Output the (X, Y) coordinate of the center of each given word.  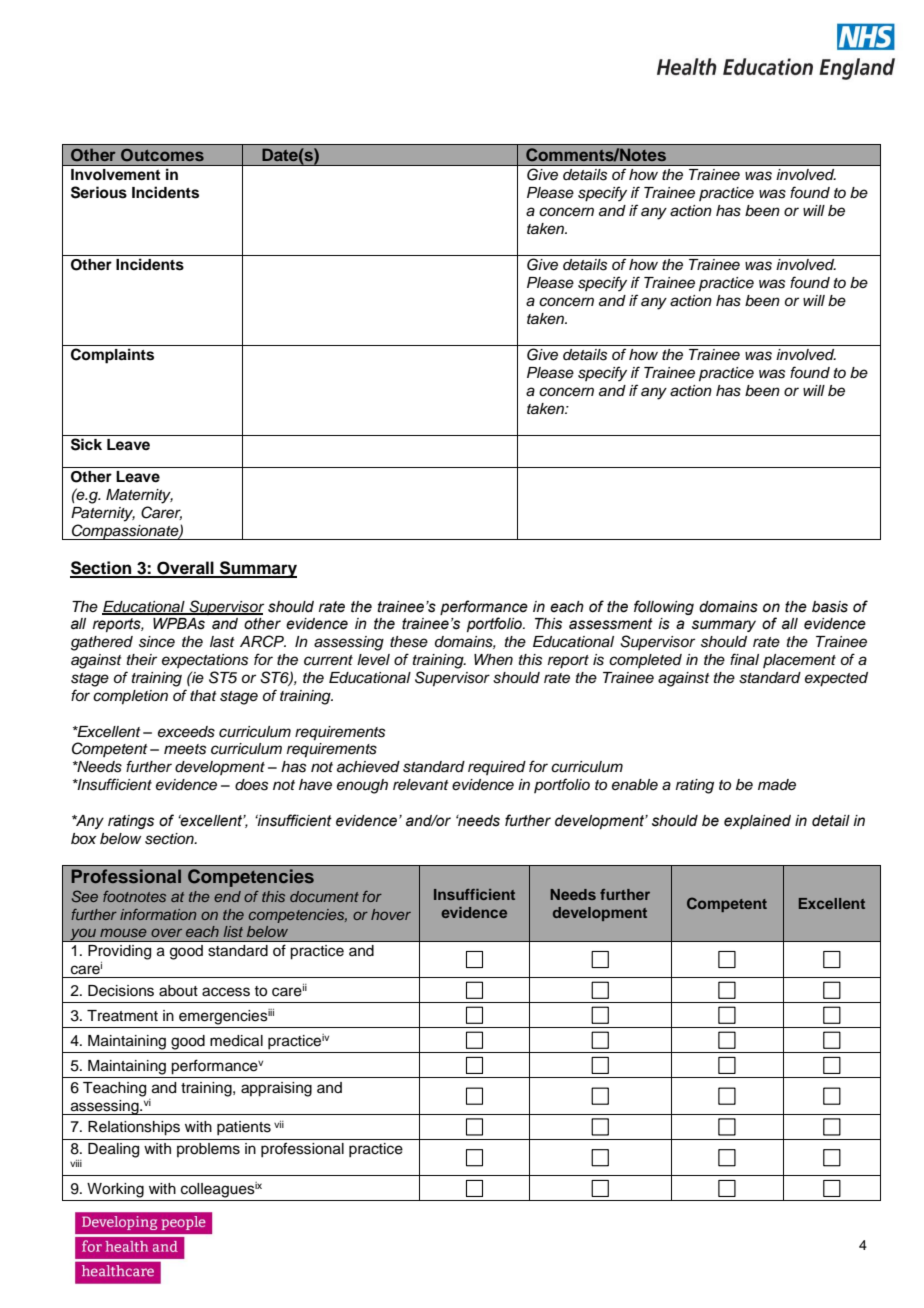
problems (208, 1150)
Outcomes (162, 155)
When (493, 659)
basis (830, 607)
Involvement (115, 175)
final (744, 659)
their (142, 659)
